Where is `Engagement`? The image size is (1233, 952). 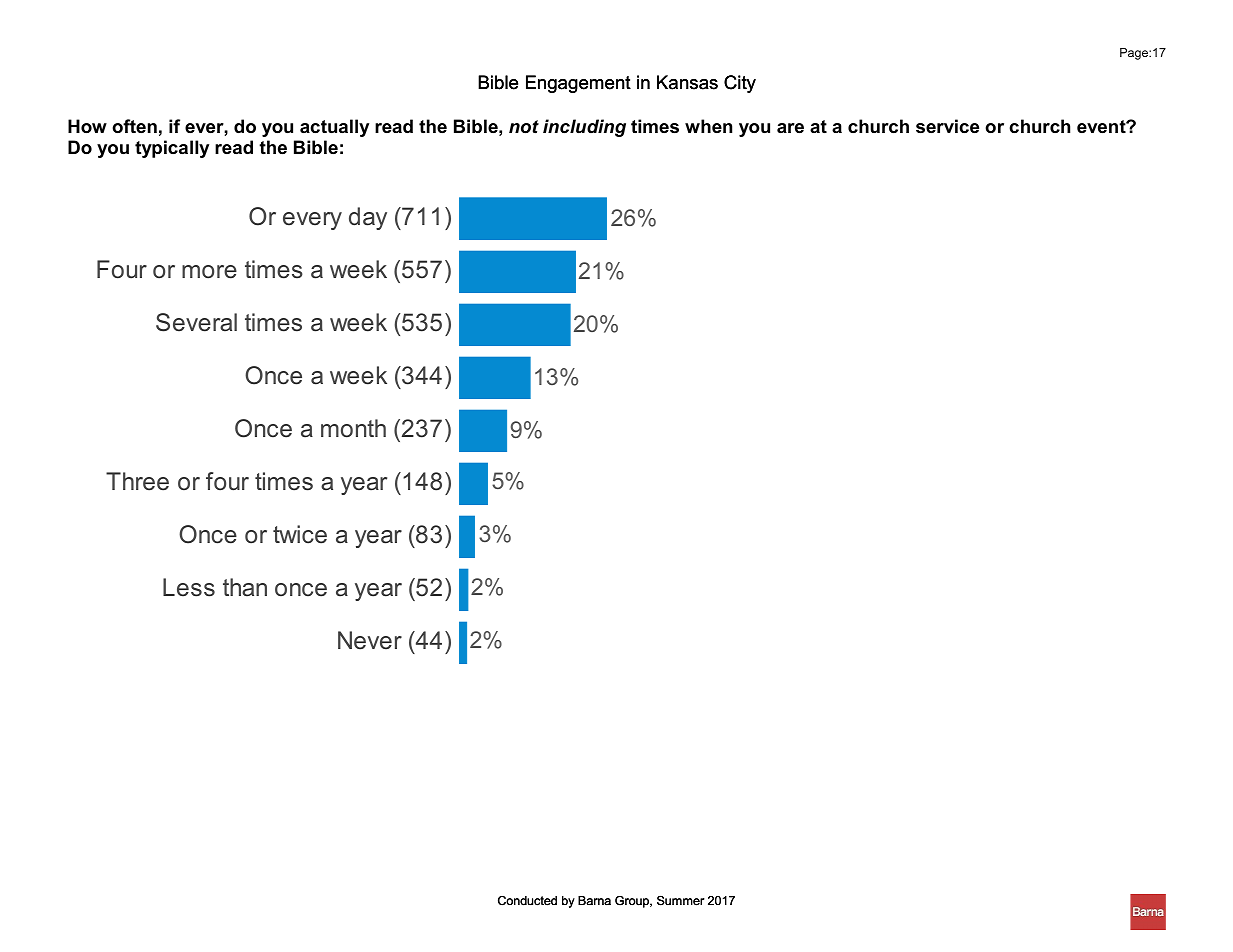 Engagement is located at coordinates (578, 84).
